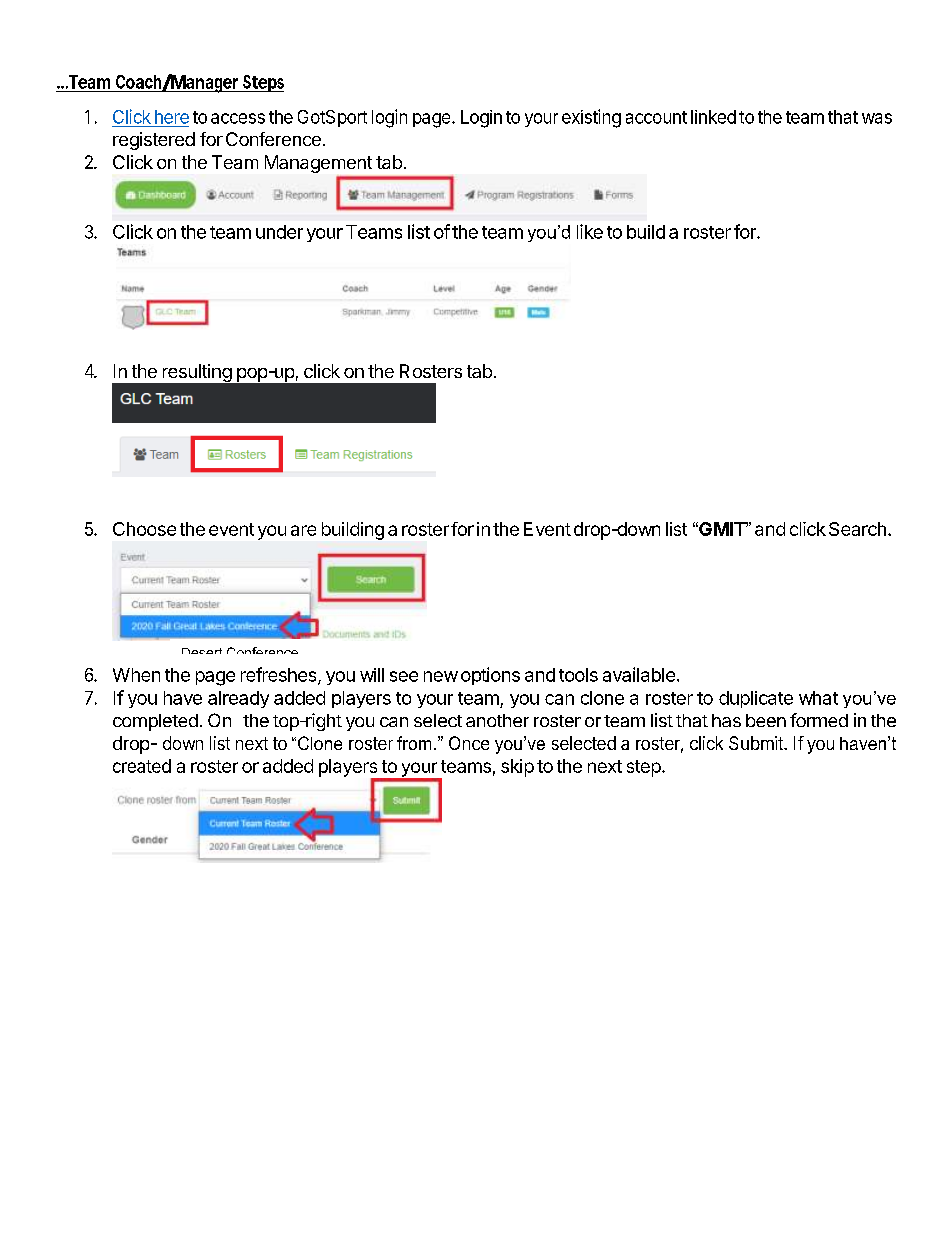 The width and height of the page is (952, 1233). Describe the element at coordinates (155, 722) in the page. I see `completed` at that location.
